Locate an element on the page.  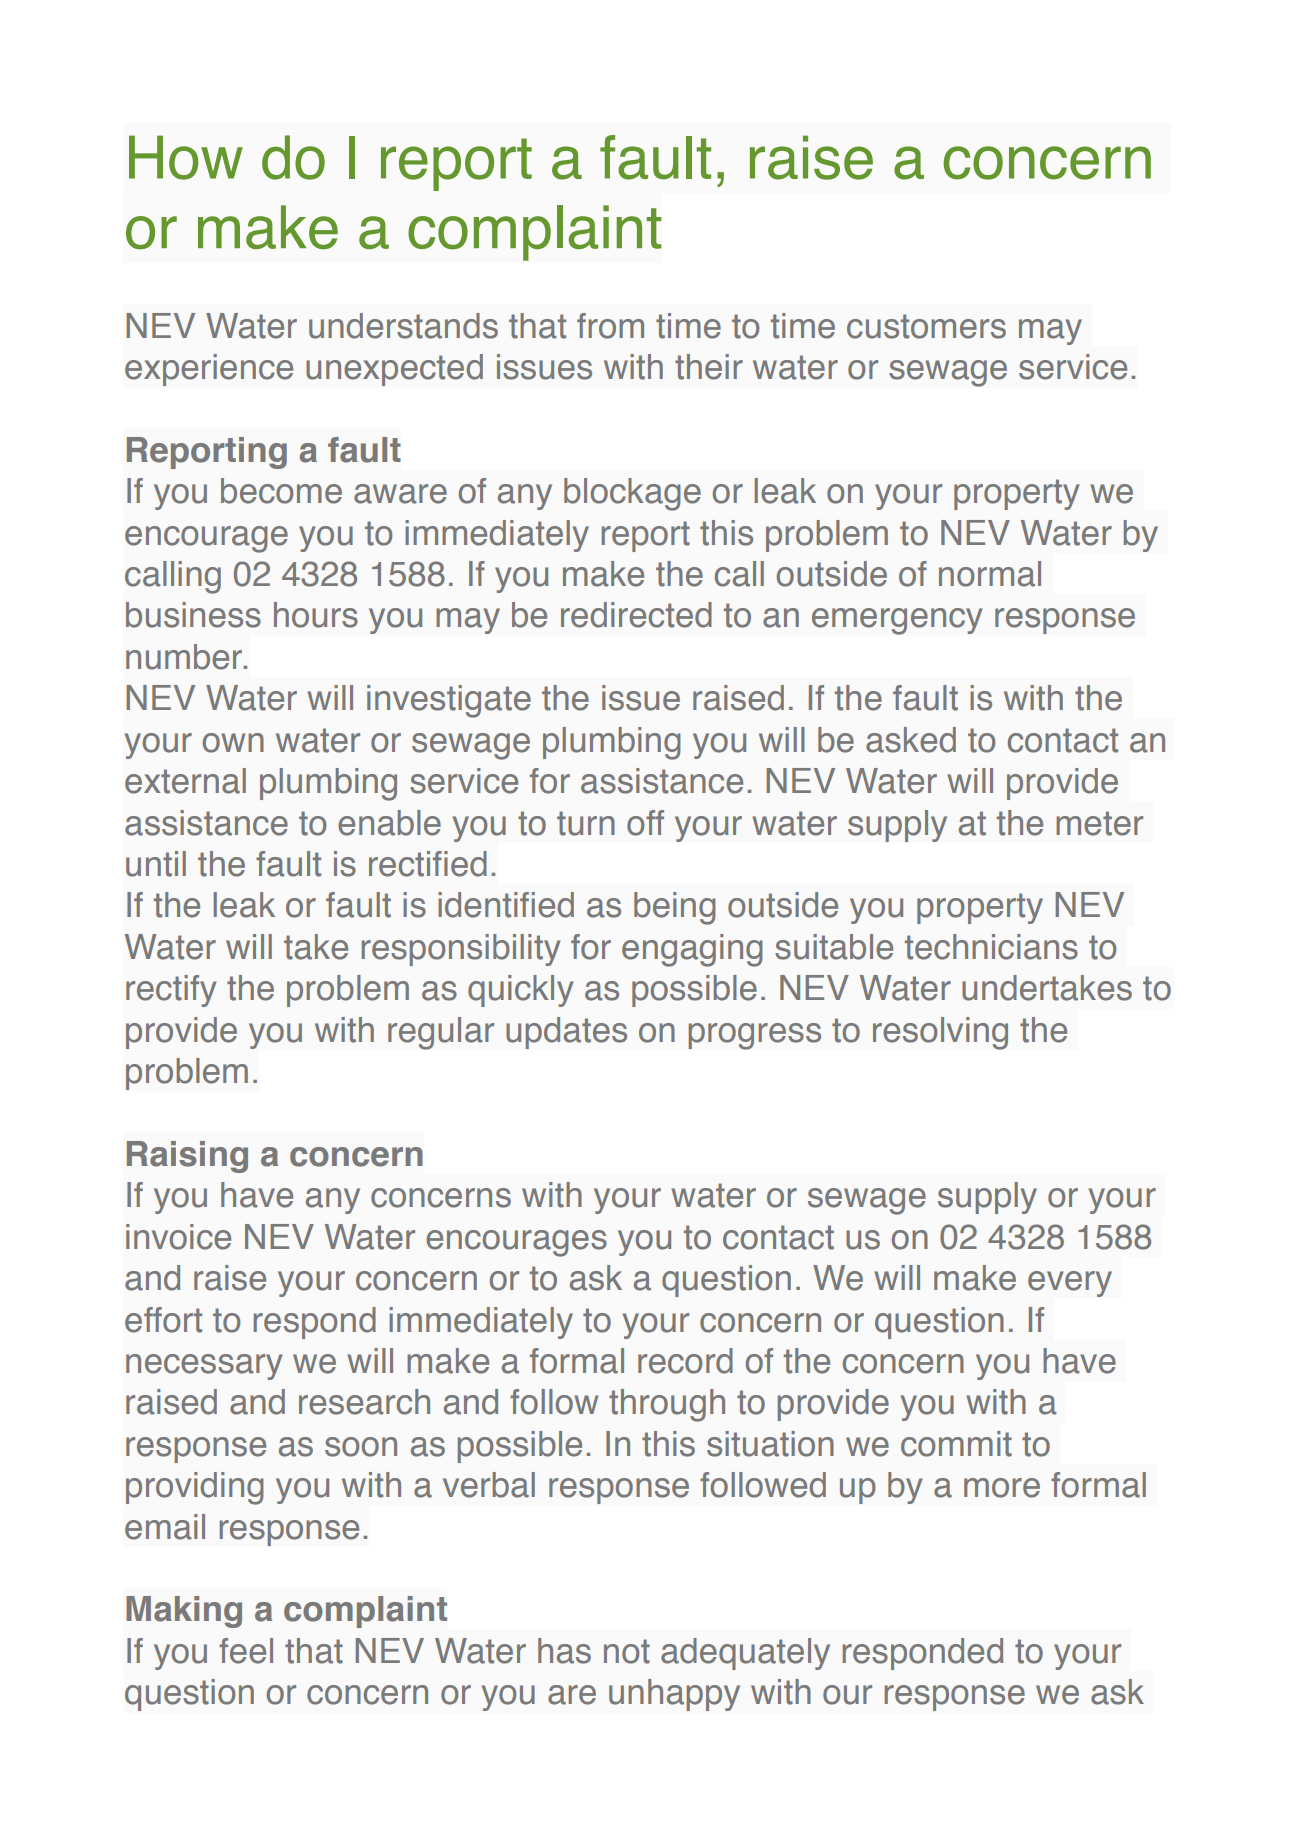
customers is located at coordinates (926, 326).
